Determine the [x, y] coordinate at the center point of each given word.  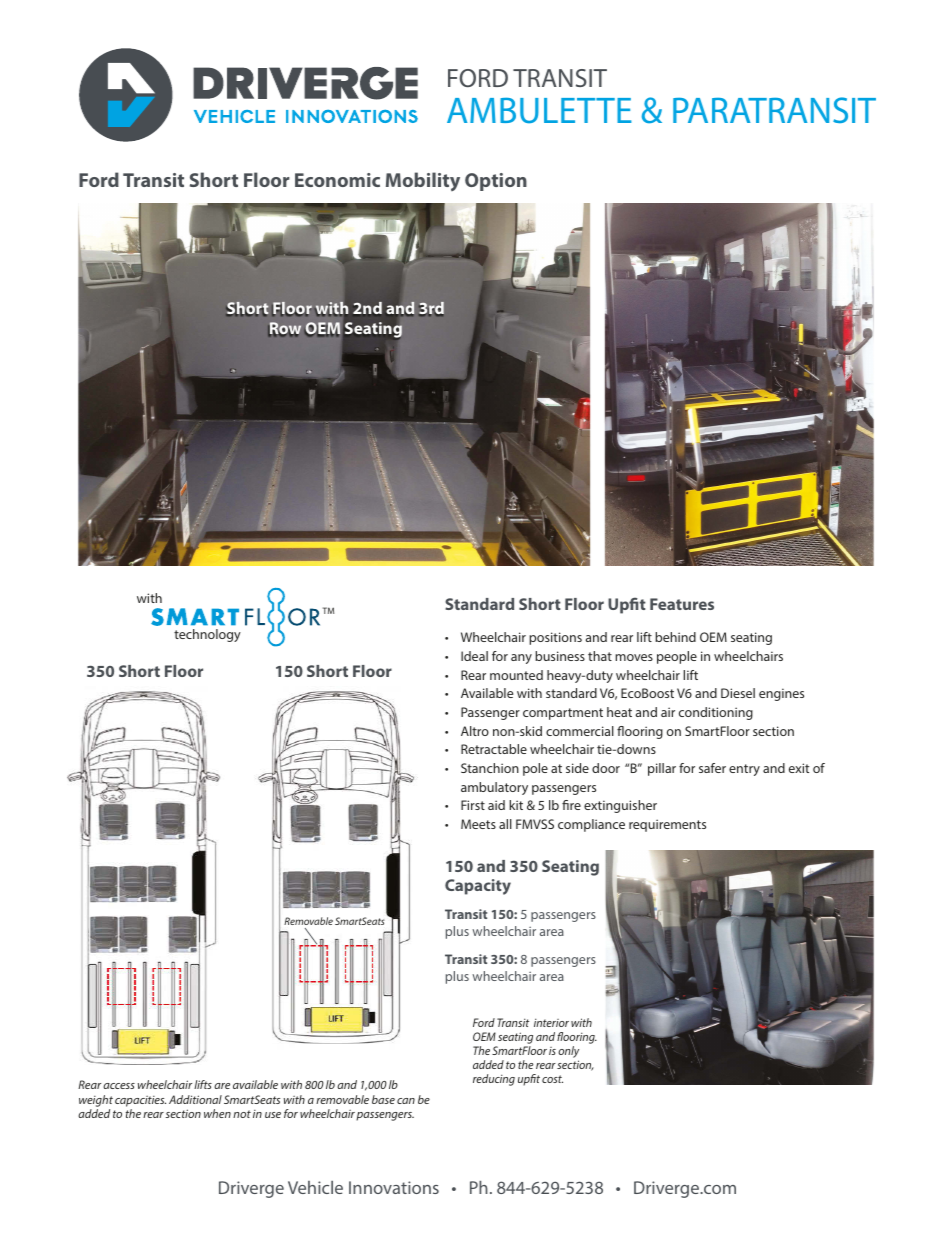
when [217, 1113]
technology [207, 635]
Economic [337, 180]
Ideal [474, 656]
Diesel [738, 693]
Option [496, 182]
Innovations [394, 1187]
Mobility [423, 181]
